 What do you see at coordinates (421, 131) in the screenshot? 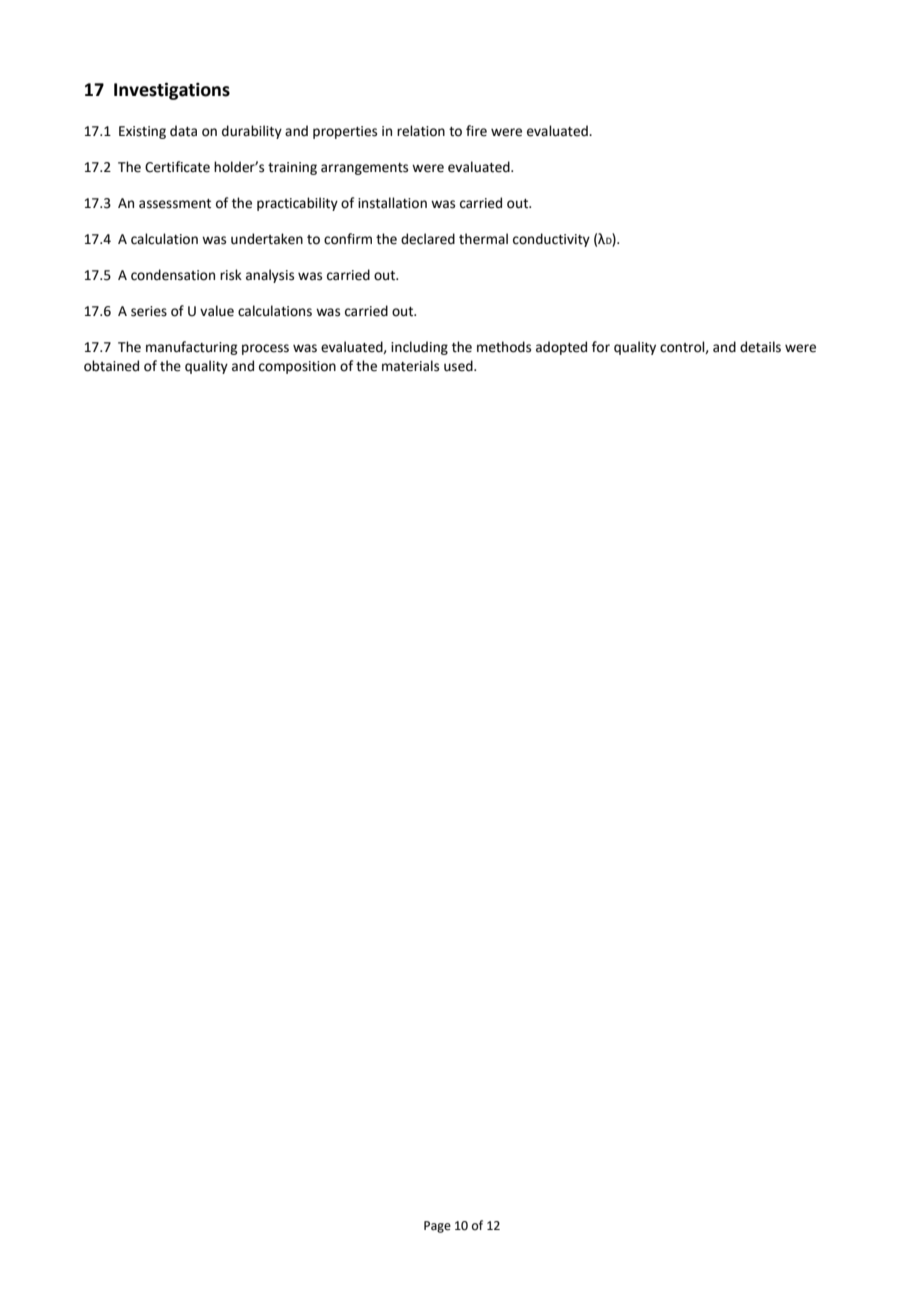
I see `relation` at bounding box center [421, 131].
